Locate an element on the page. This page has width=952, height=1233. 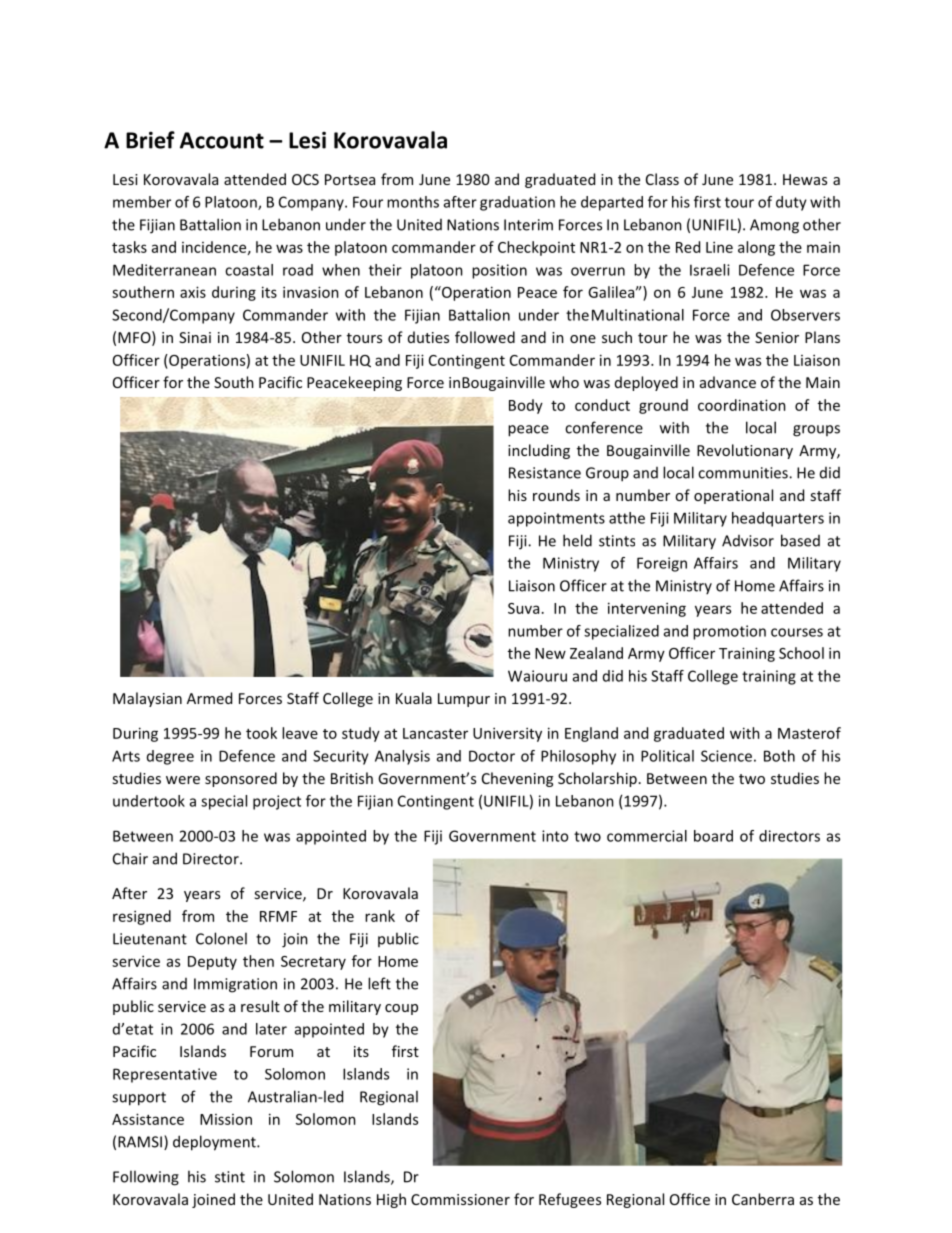
Body is located at coordinates (526, 406).
